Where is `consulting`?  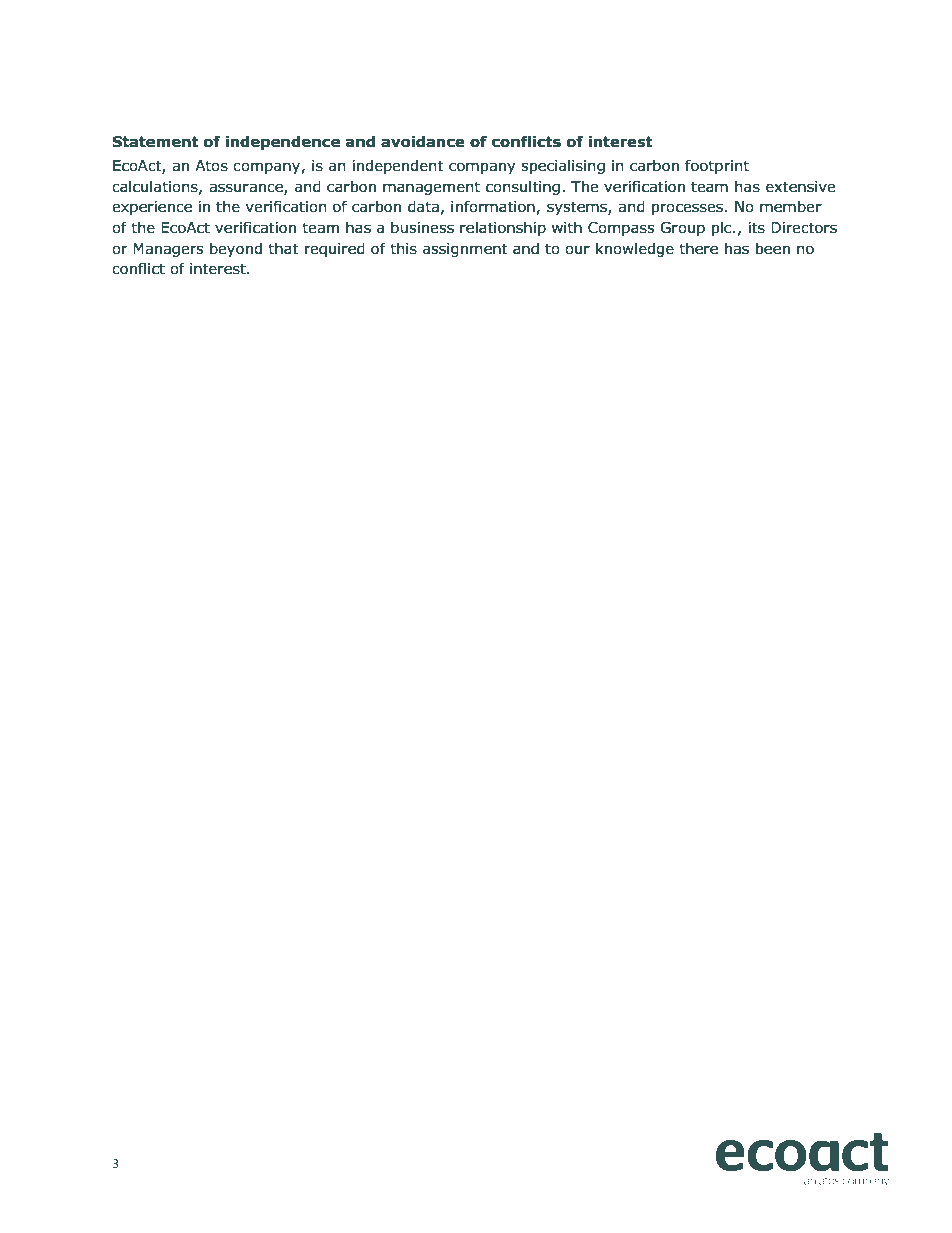 consulting is located at coordinates (523, 187).
